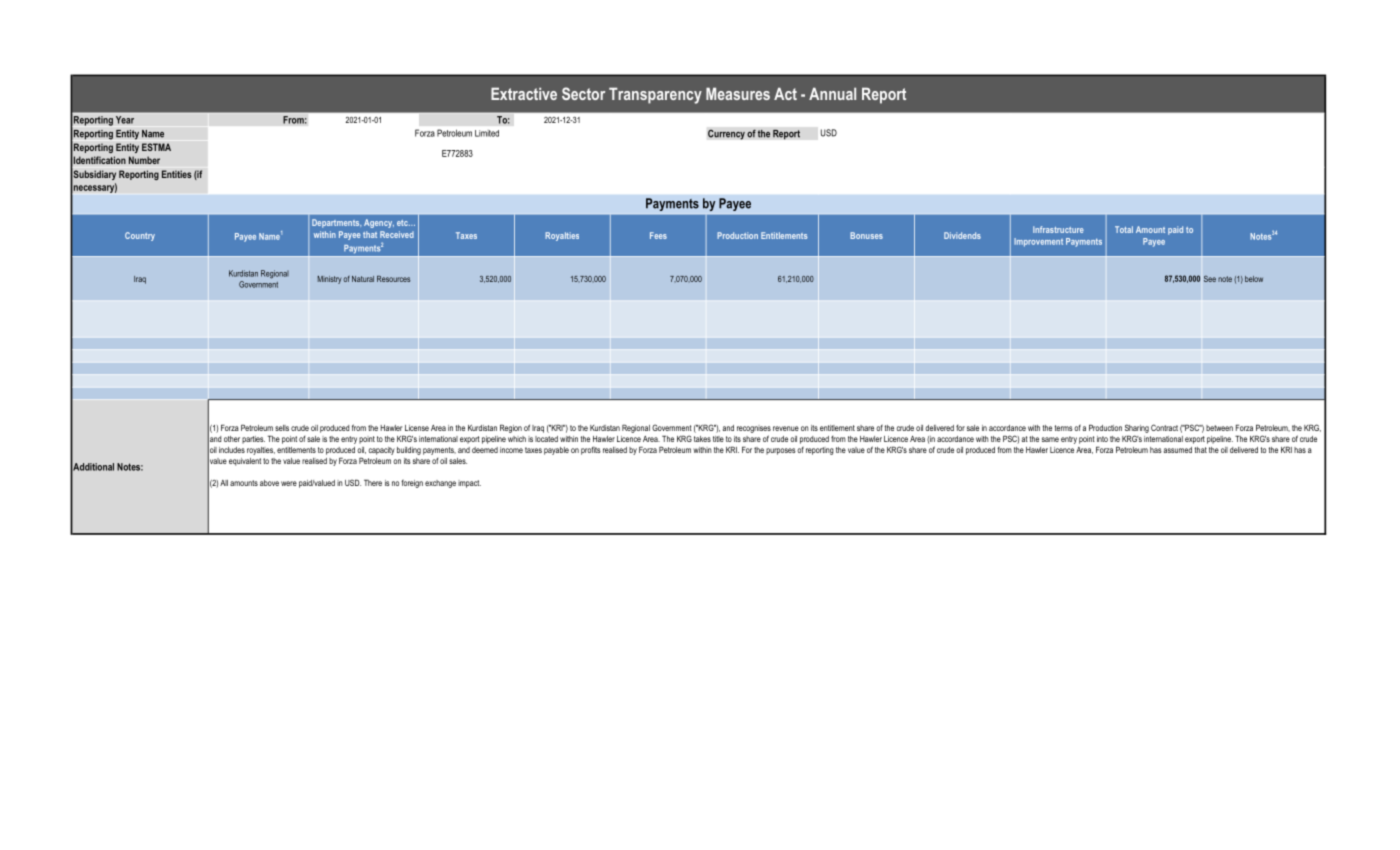 The image size is (1400, 850). Describe the element at coordinates (1124, 229) in the image. I see `Total` at that location.
